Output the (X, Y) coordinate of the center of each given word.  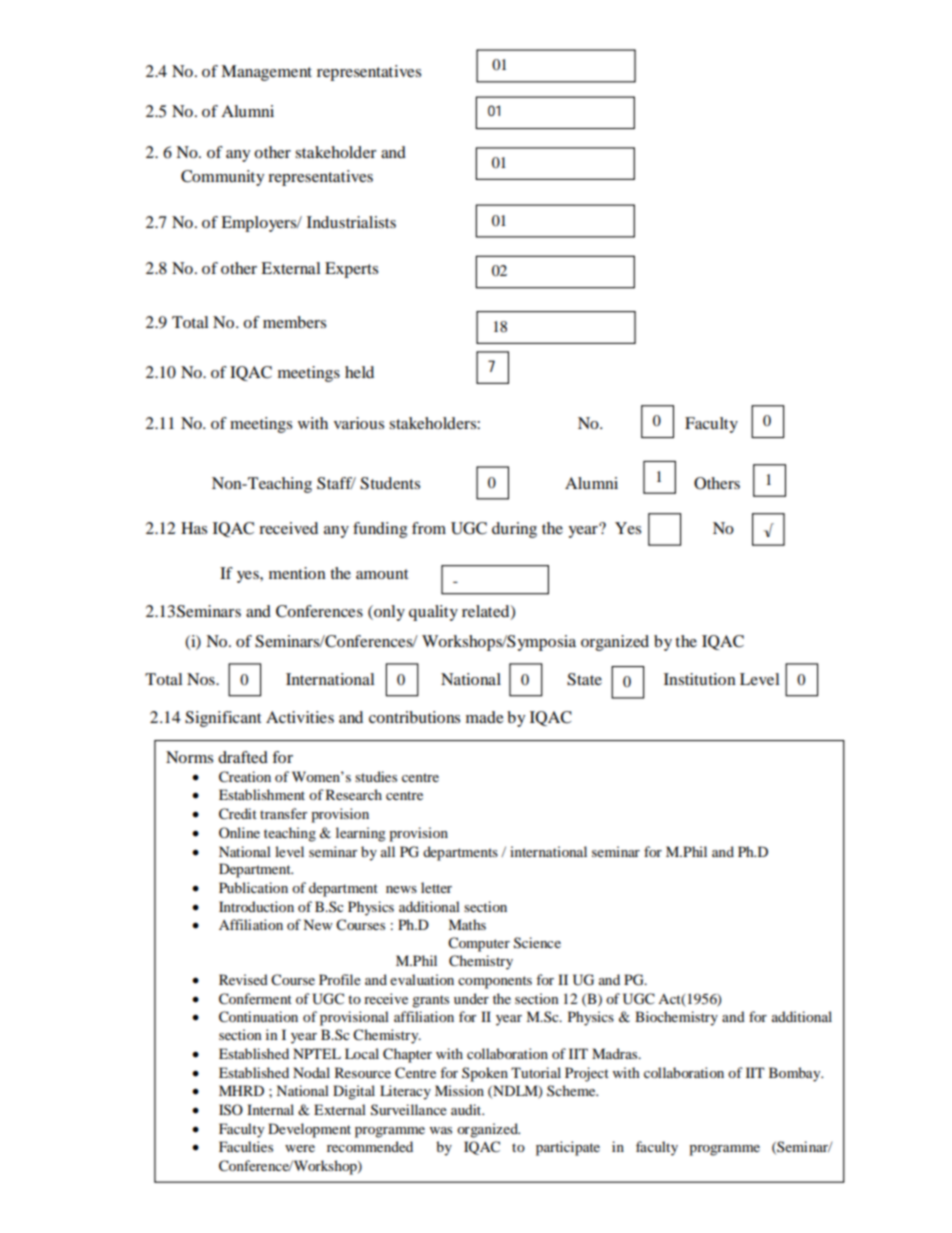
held (359, 372)
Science (537, 943)
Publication (253, 887)
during (514, 530)
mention (297, 573)
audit (467, 1109)
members (294, 322)
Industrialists (351, 222)
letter (436, 887)
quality (433, 613)
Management (266, 73)
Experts (351, 270)
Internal (270, 1109)
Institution (700, 679)
